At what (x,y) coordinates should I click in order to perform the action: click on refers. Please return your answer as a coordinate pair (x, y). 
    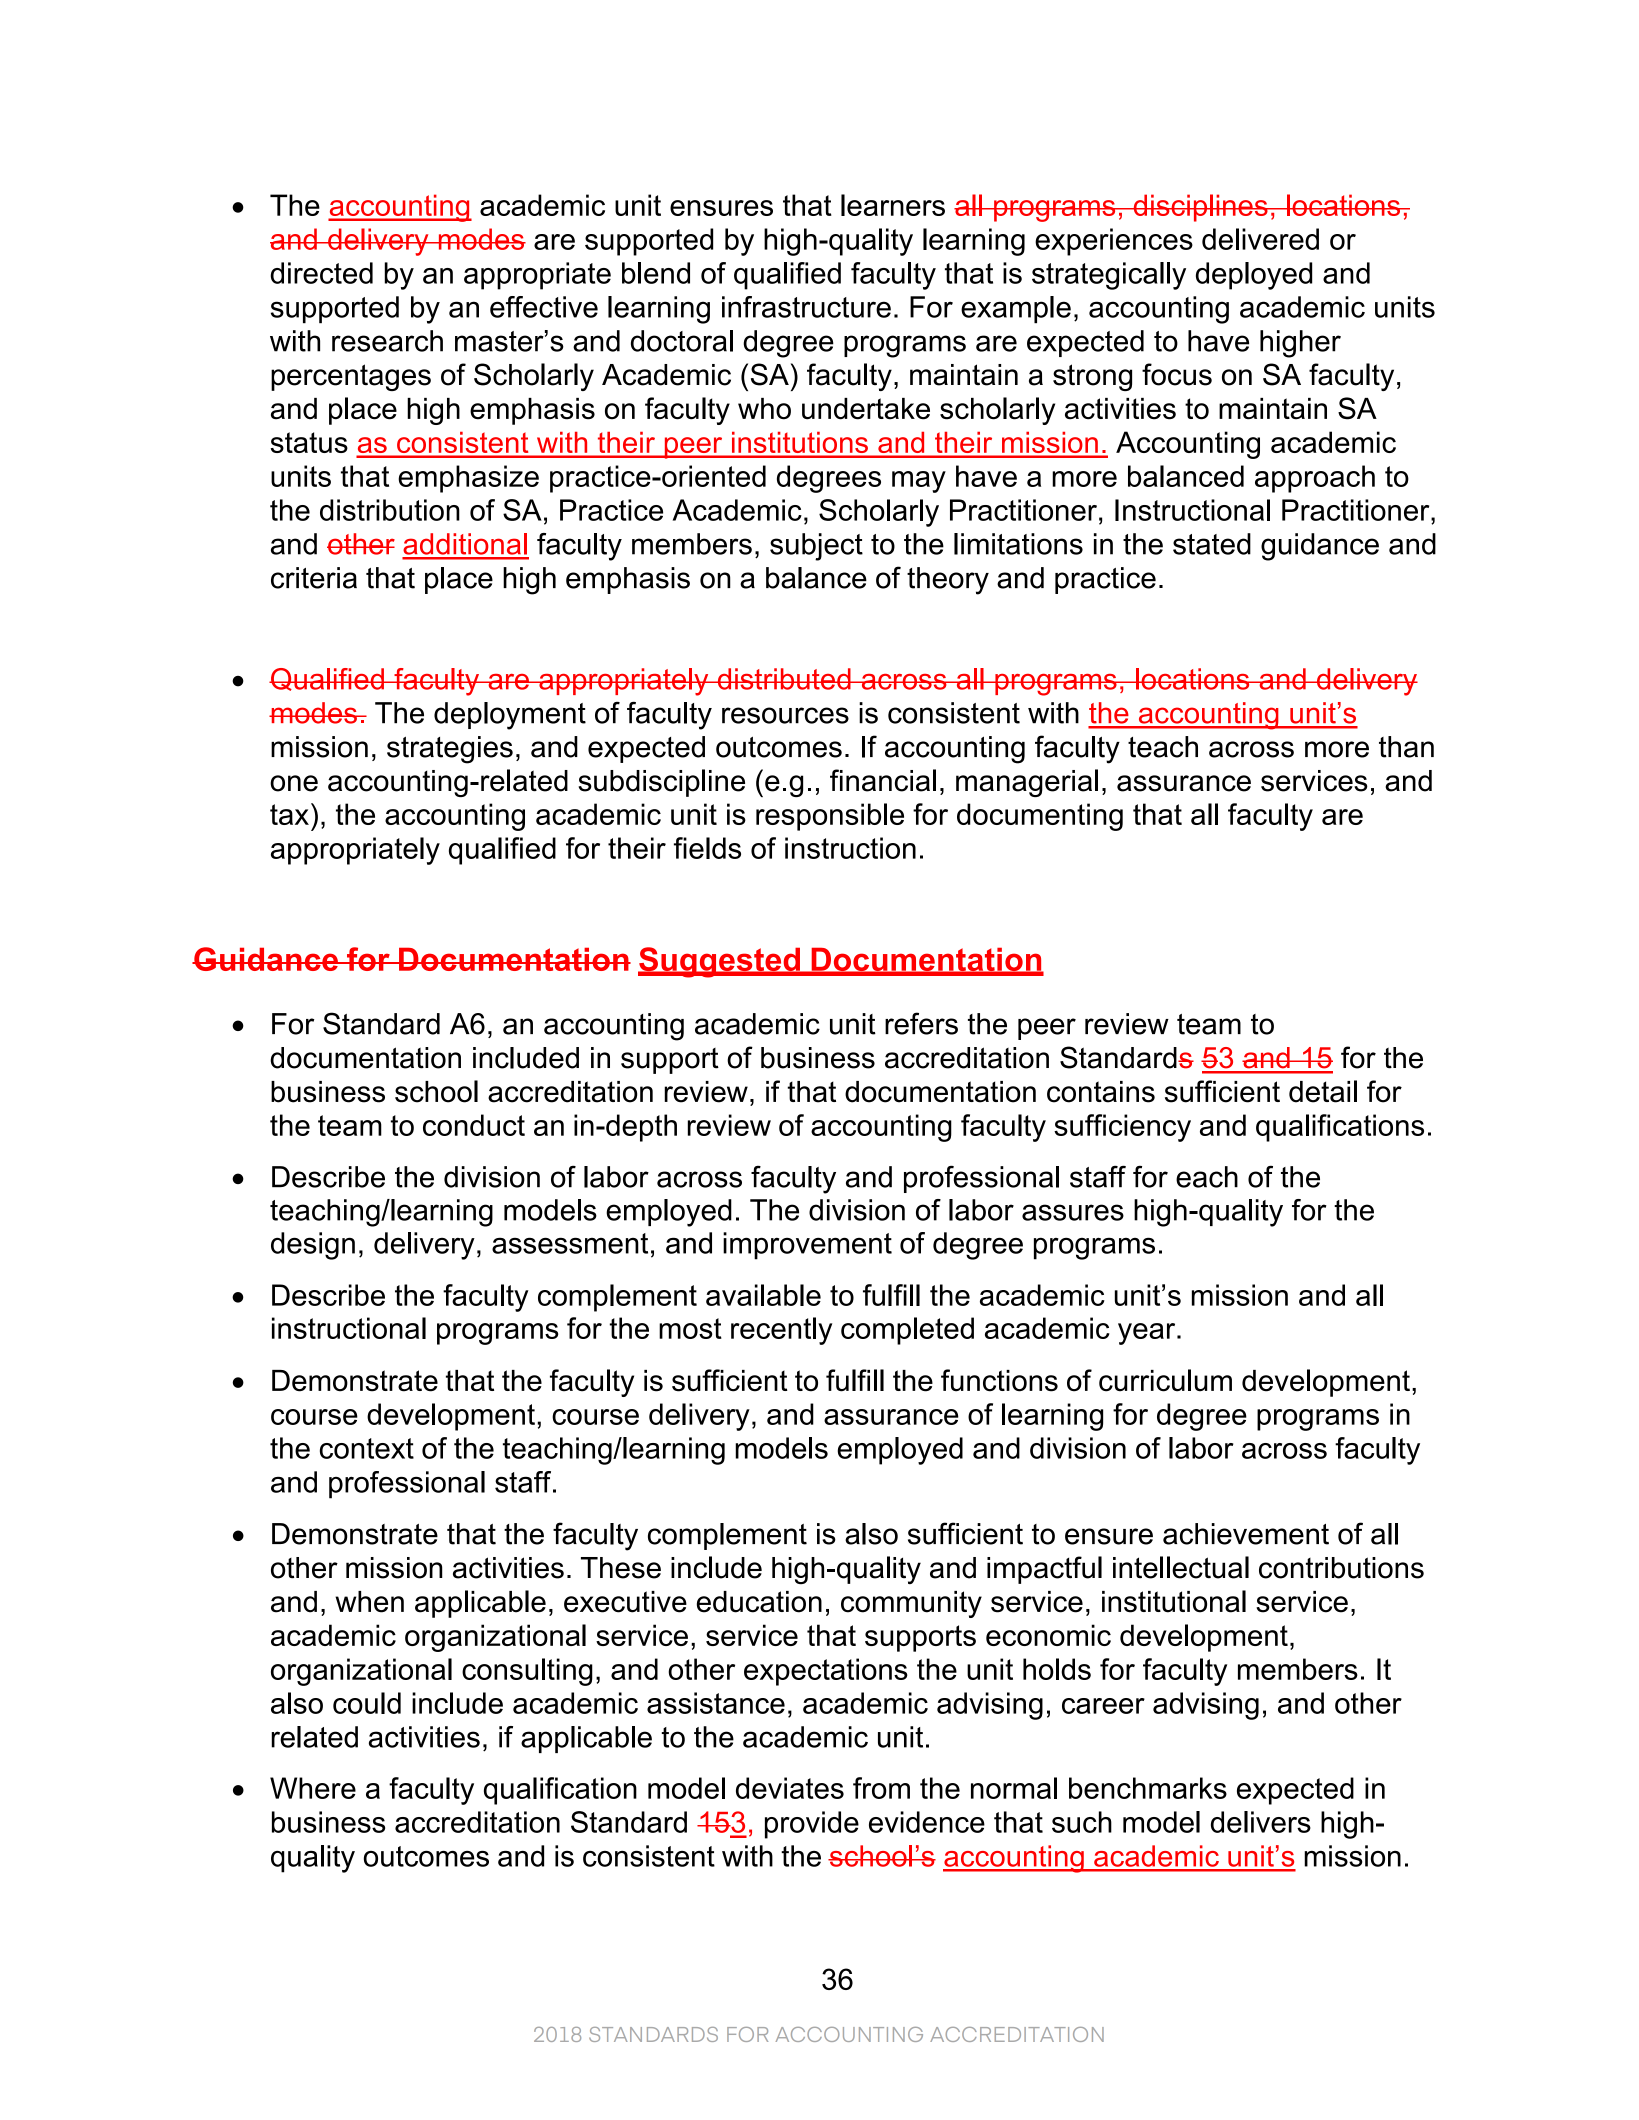
    Looking at the image, I should click on (921, 1023).
